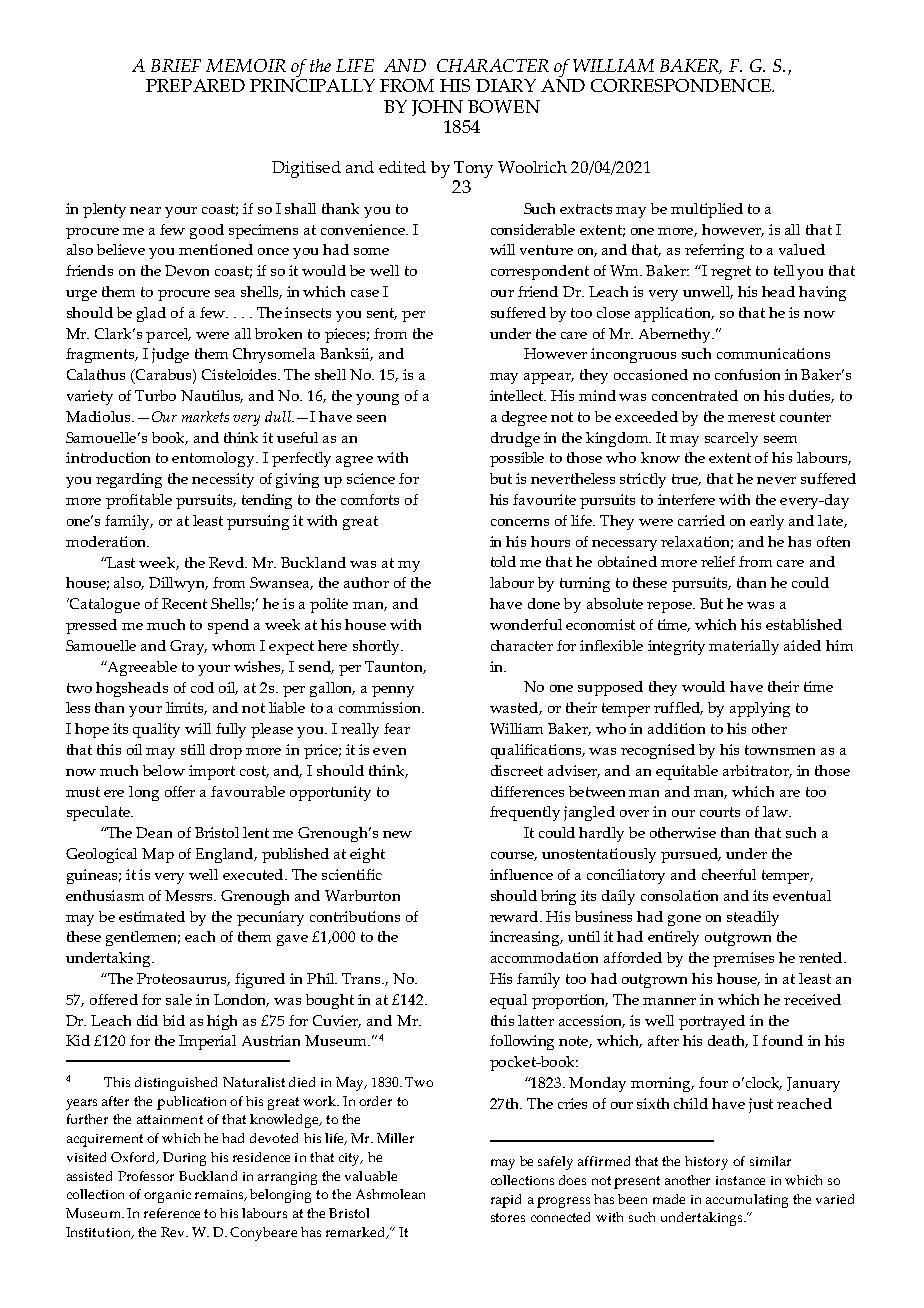 Image resolution: width=924 pixels, height=1308 pixels. Describe the element at coordinates (517, 459) in the image. I see `possible` at that location.
